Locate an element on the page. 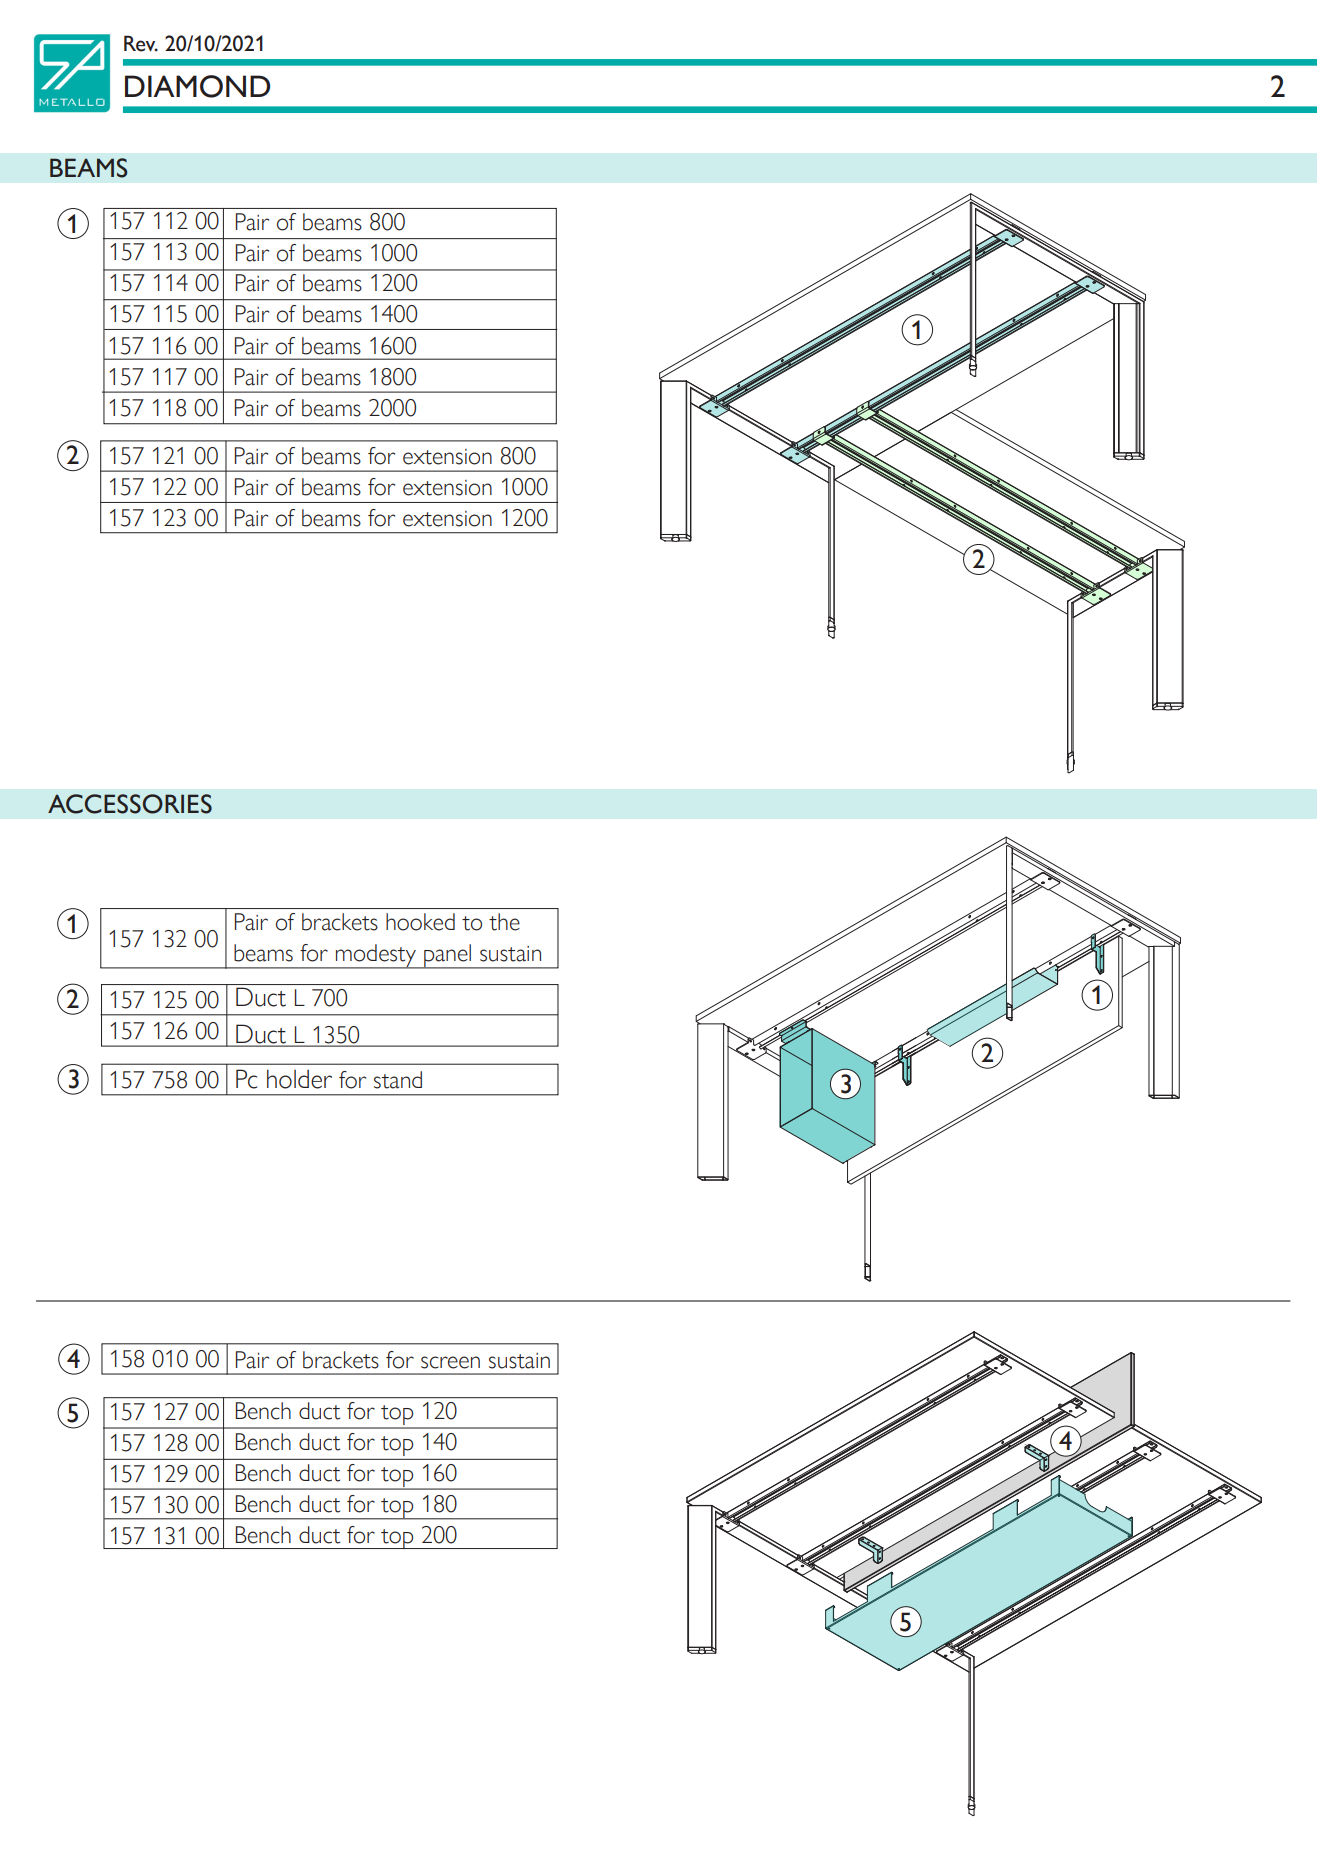 The image size is (1317, 1862). hooked is located at coordinates (420, 922).
